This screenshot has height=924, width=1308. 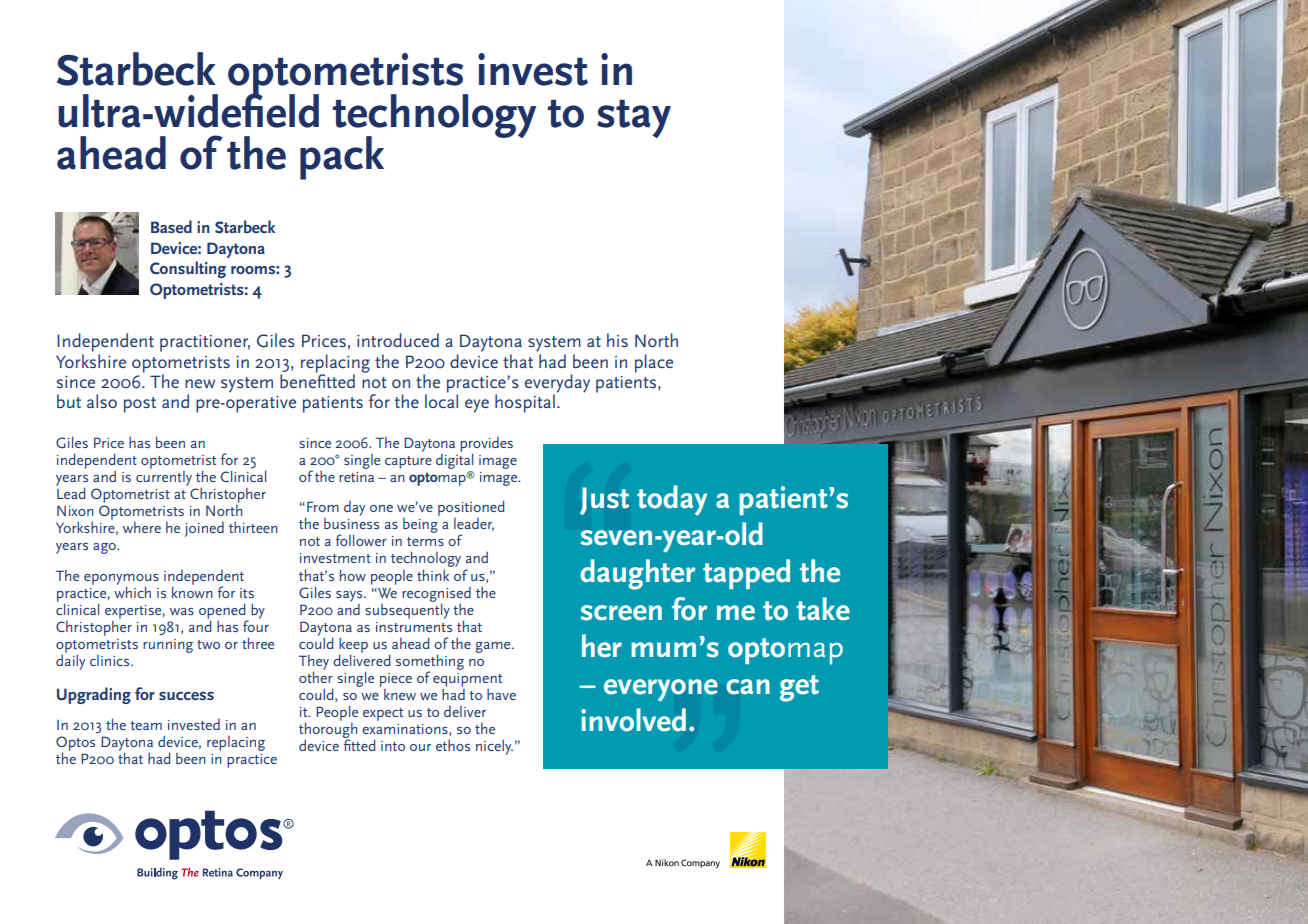 What do you see at coordinates (672, 500) in the screenshot?
I see `today` at bounding box center [672, 500].
